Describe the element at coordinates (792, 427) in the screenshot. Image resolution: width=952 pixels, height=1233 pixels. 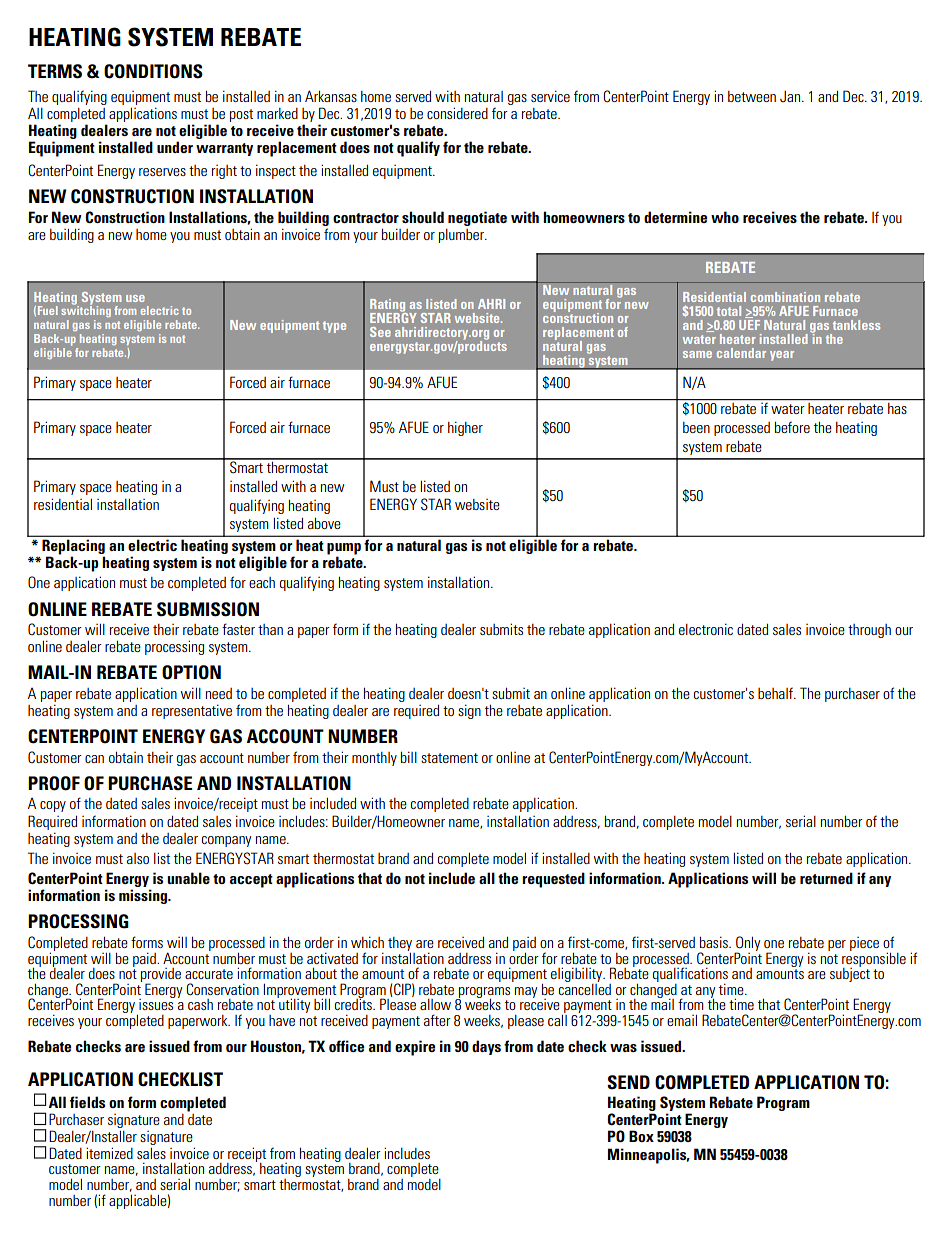
I see `before` at that location.
